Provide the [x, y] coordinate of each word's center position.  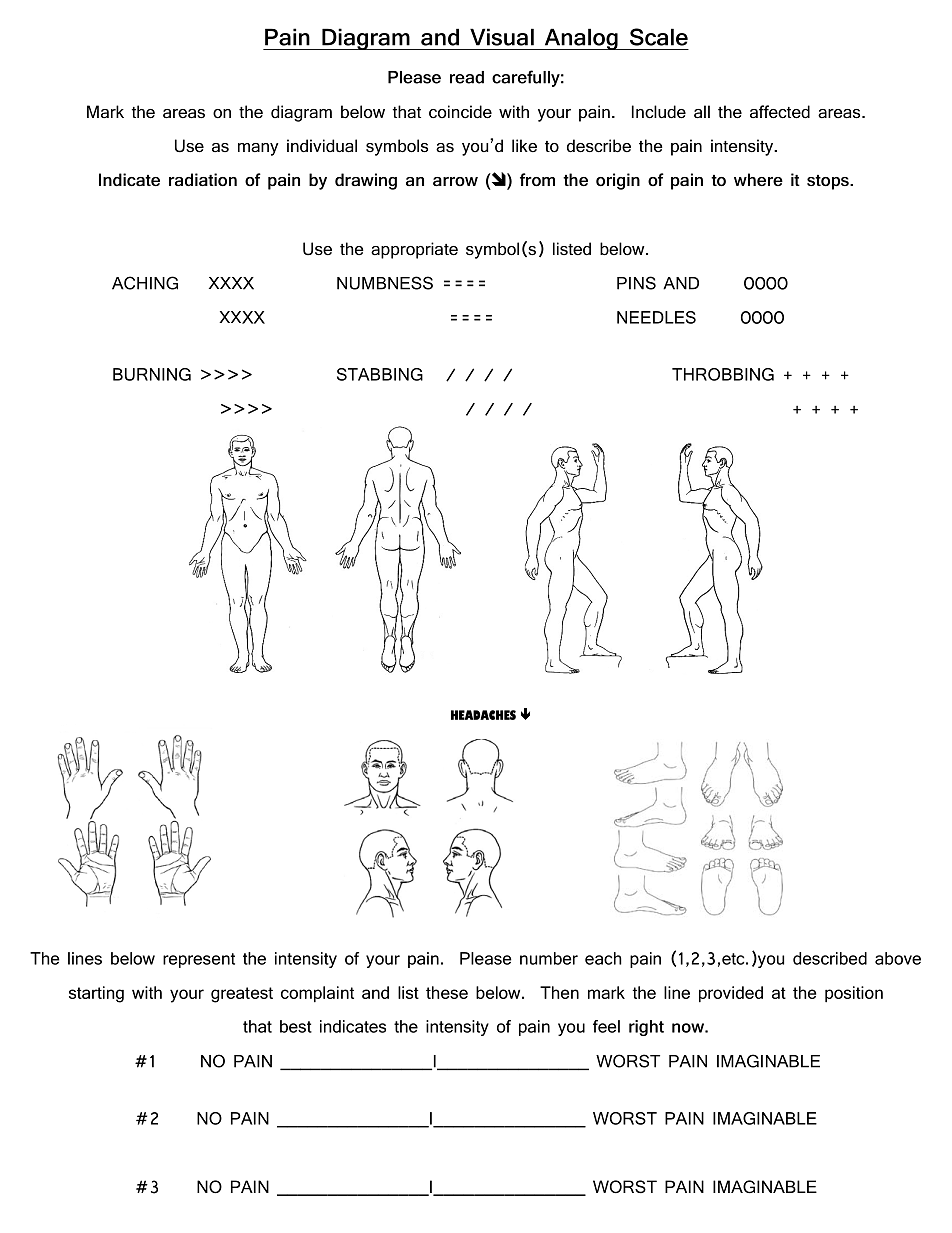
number [549, 958]
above [898, 958]
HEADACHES [483, 715]
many [258, 149]
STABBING [380, 374]
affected [780, 112]
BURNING [152, 374]
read [467, 77]
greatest [242, 995]
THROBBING [723, 374]
